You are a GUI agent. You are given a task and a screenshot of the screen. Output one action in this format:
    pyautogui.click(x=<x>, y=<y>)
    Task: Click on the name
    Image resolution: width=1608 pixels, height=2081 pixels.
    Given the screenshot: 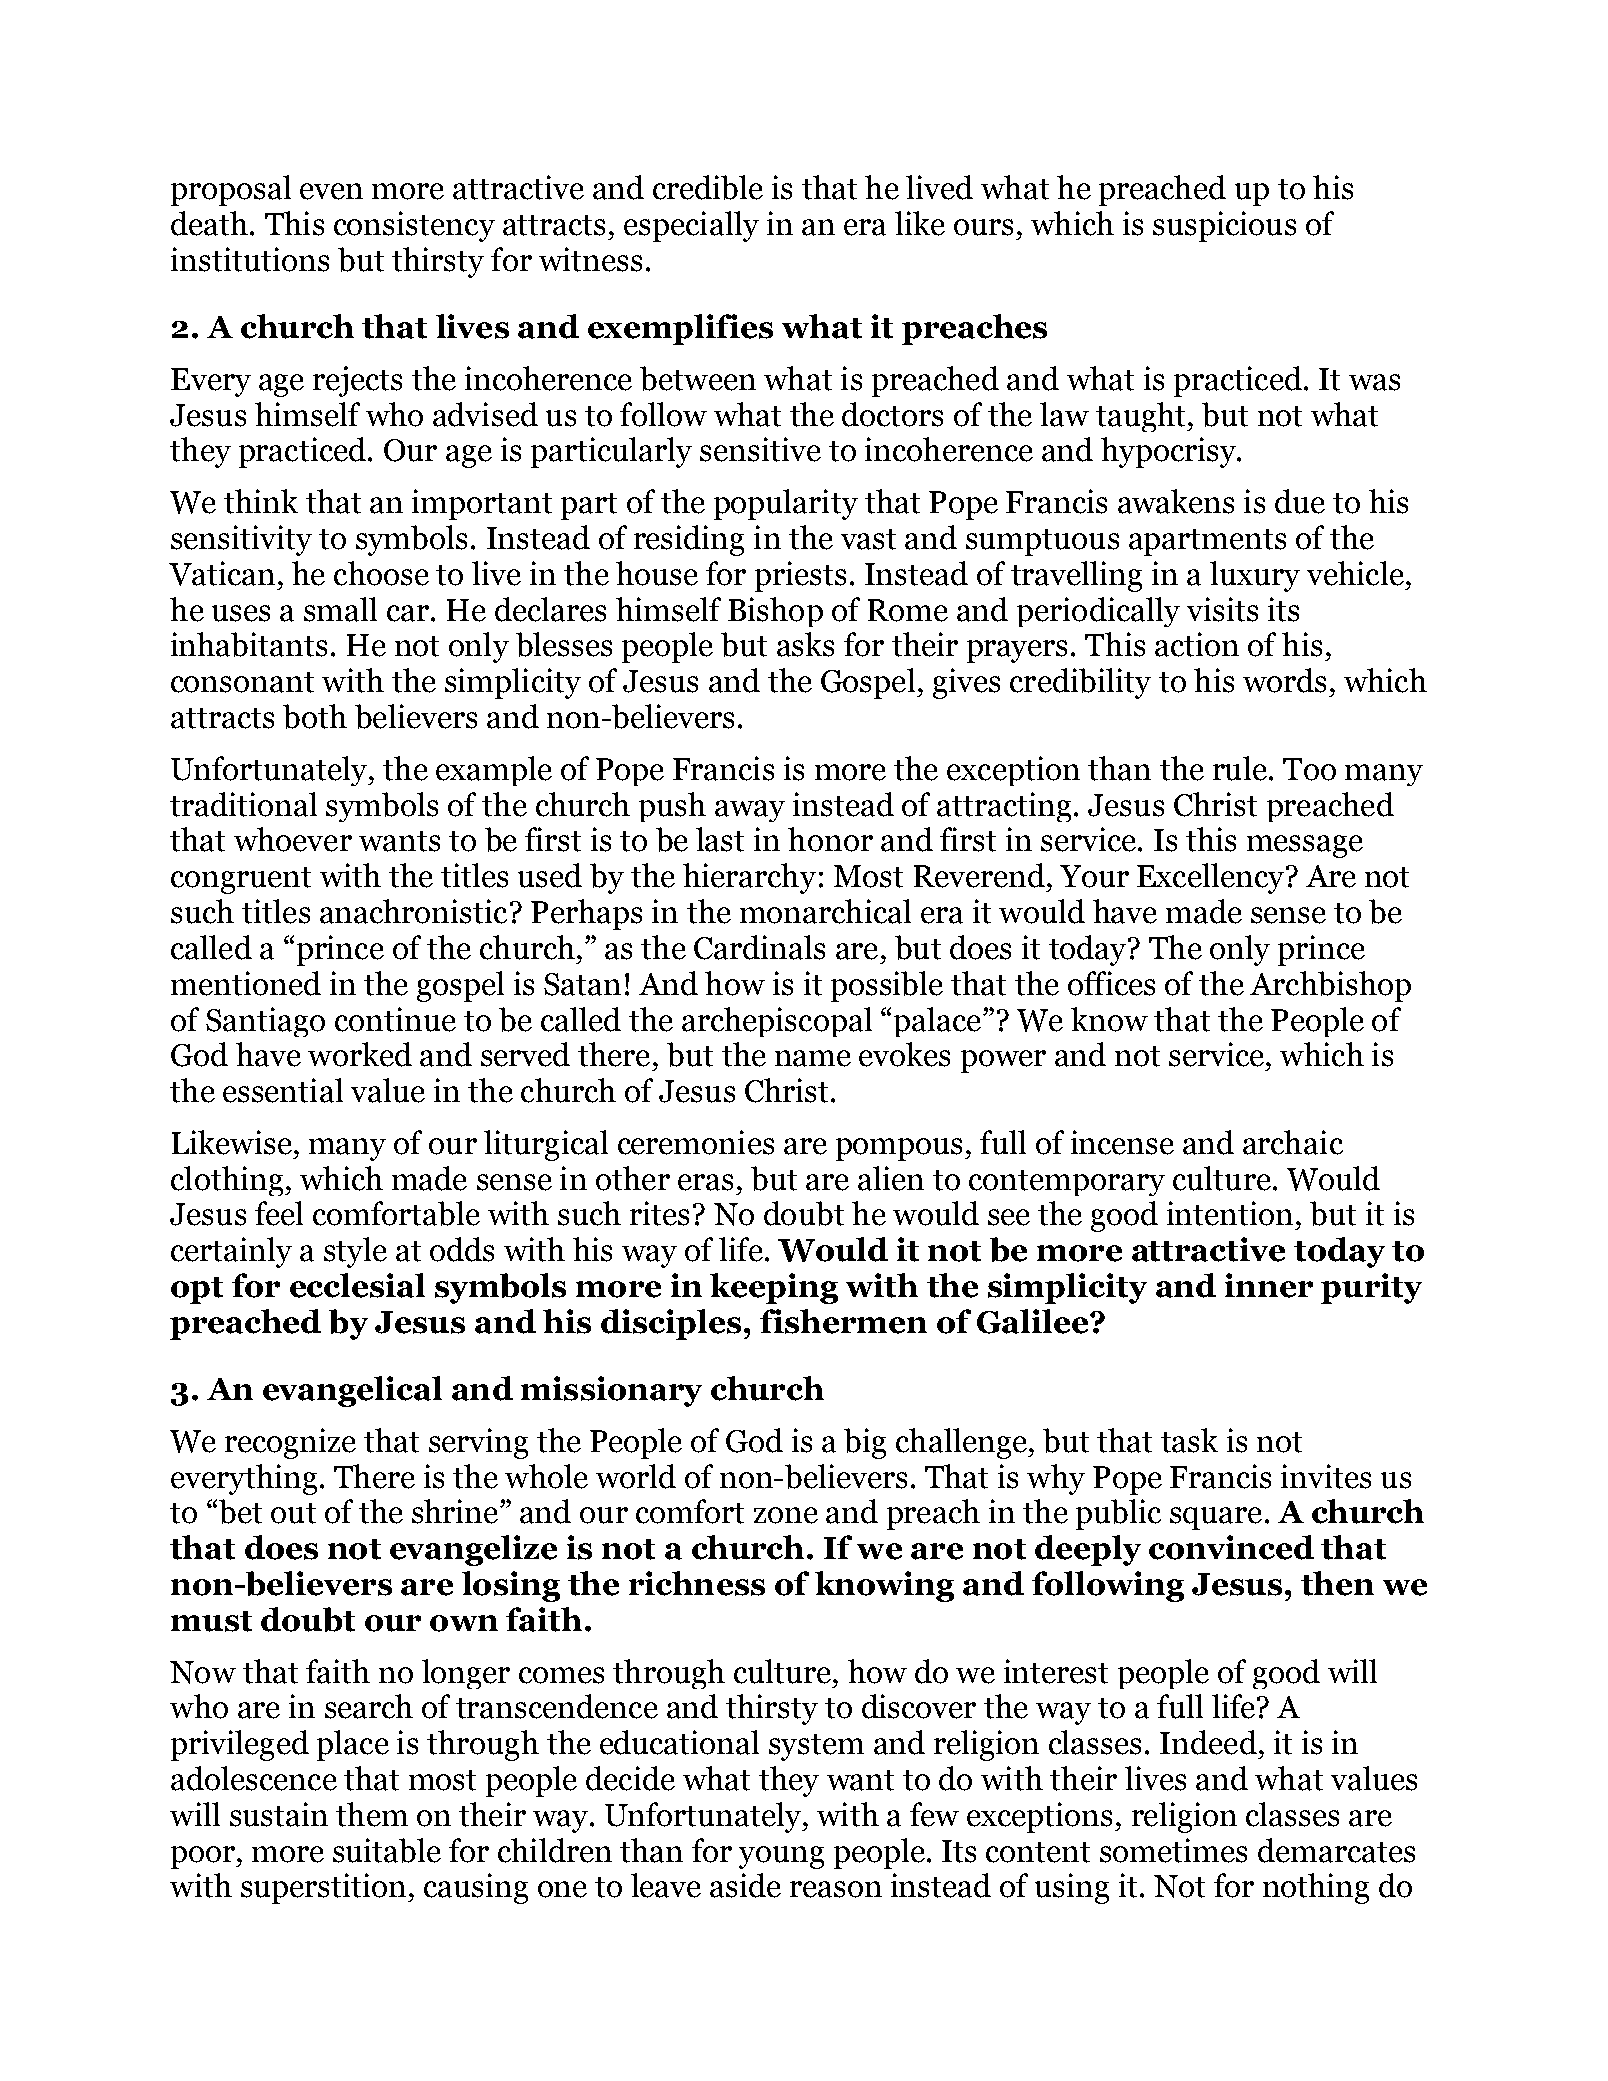 What is the action you would take?
    pyautogui.click(x=813, y=1058)
